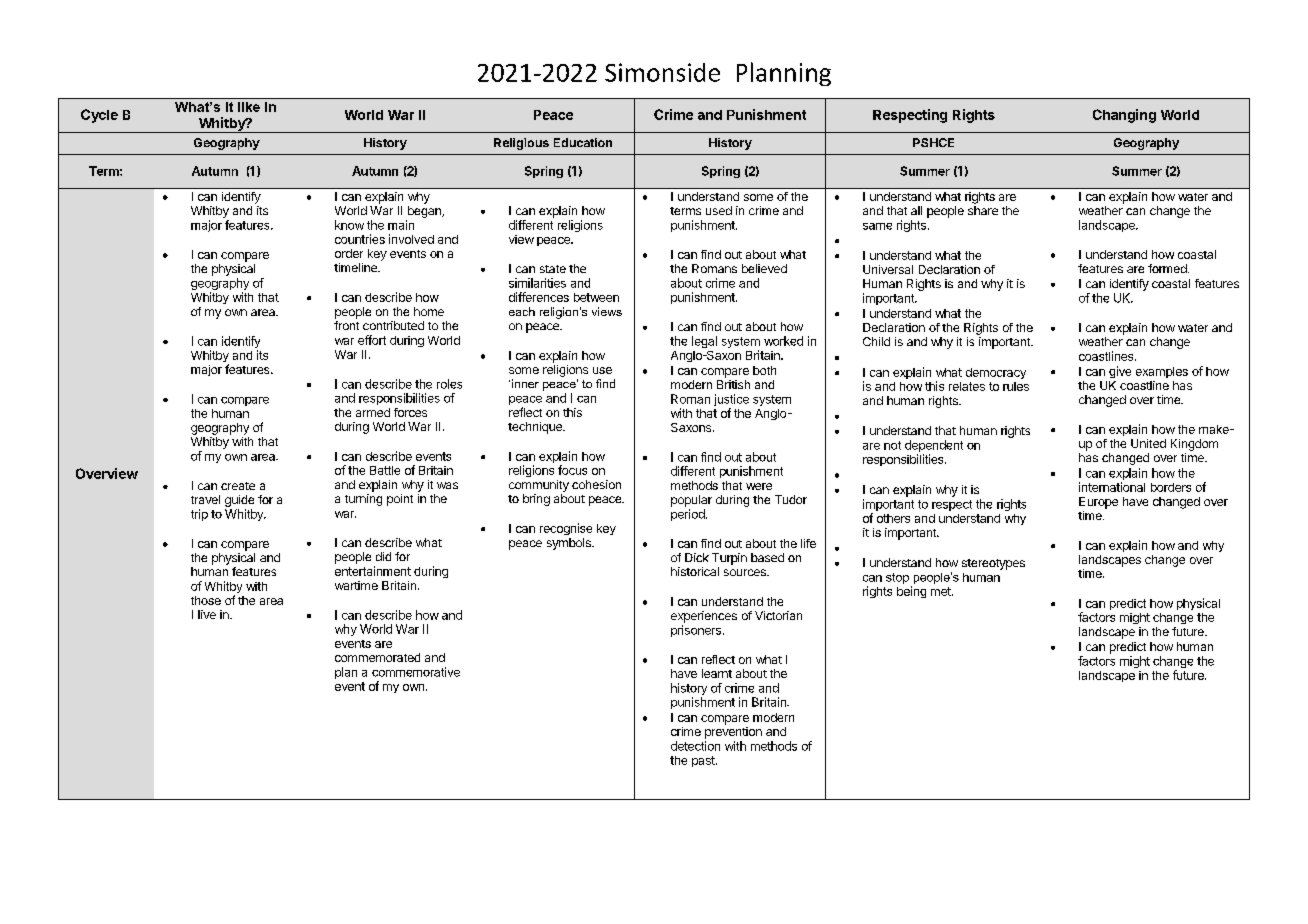 The height and width of the screenshot is (924, 1308). Describe the element at coordinates (249, 107) in the screenshot. I see `like` at that location.
